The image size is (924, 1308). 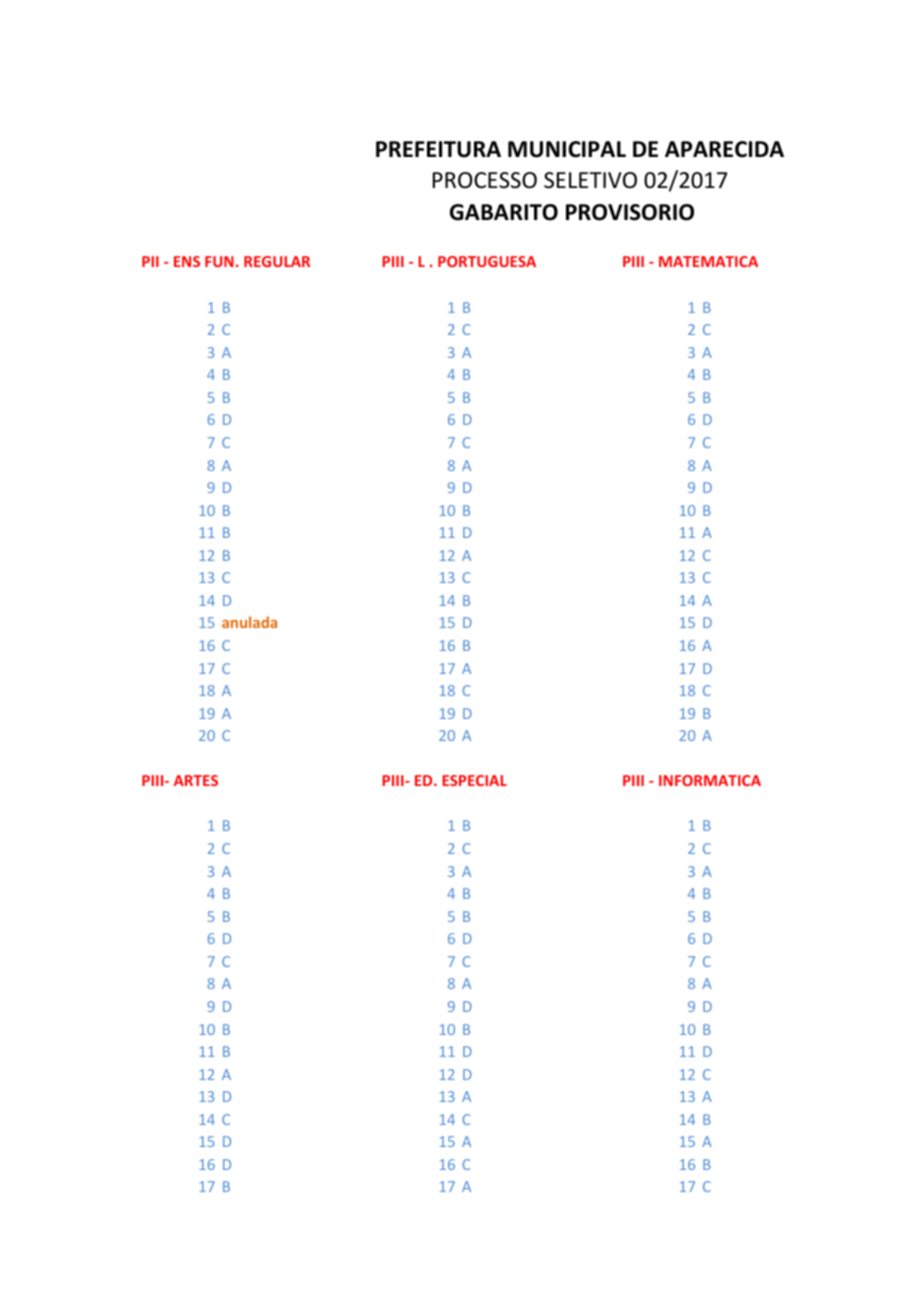 I want to click on MUNICIPAL, so click(x=567, y=149).
